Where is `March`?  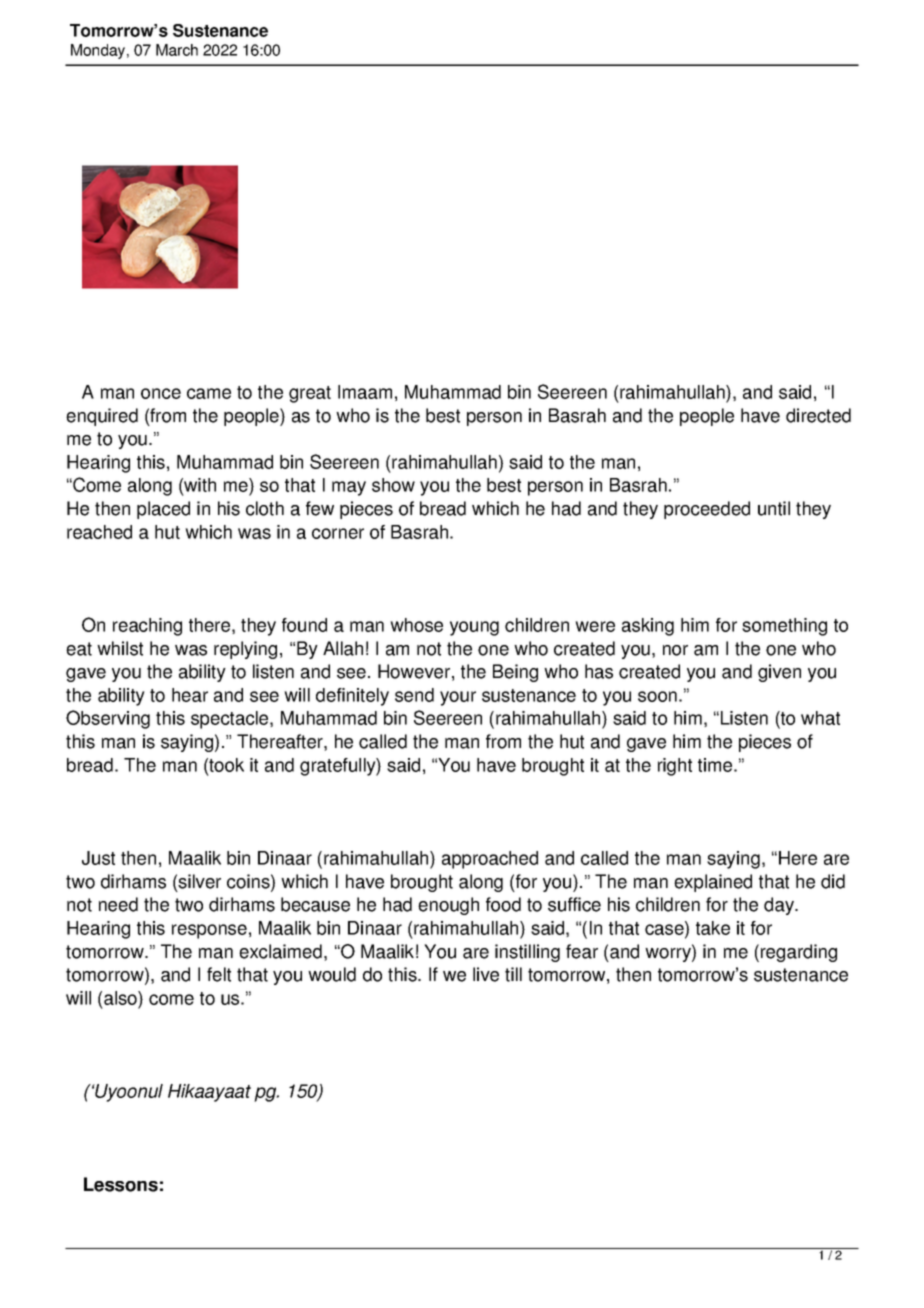
March is located at coordinates (177, 50).
